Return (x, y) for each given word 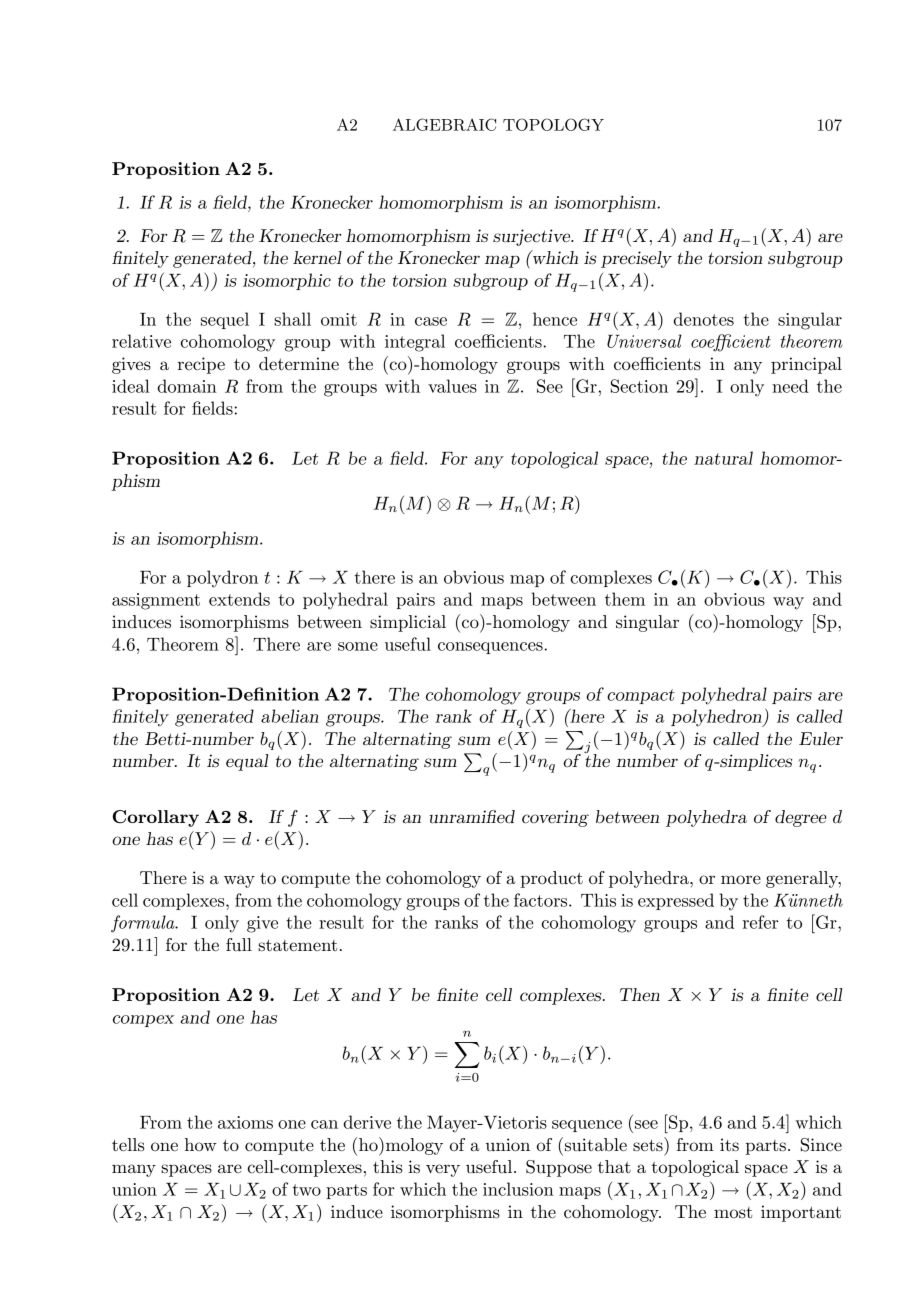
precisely (636, 259)
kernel (317, 257)
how (201, 1144)
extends (239, 599)
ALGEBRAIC (444, 124)
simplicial (408, 623)
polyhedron (717, 718)
